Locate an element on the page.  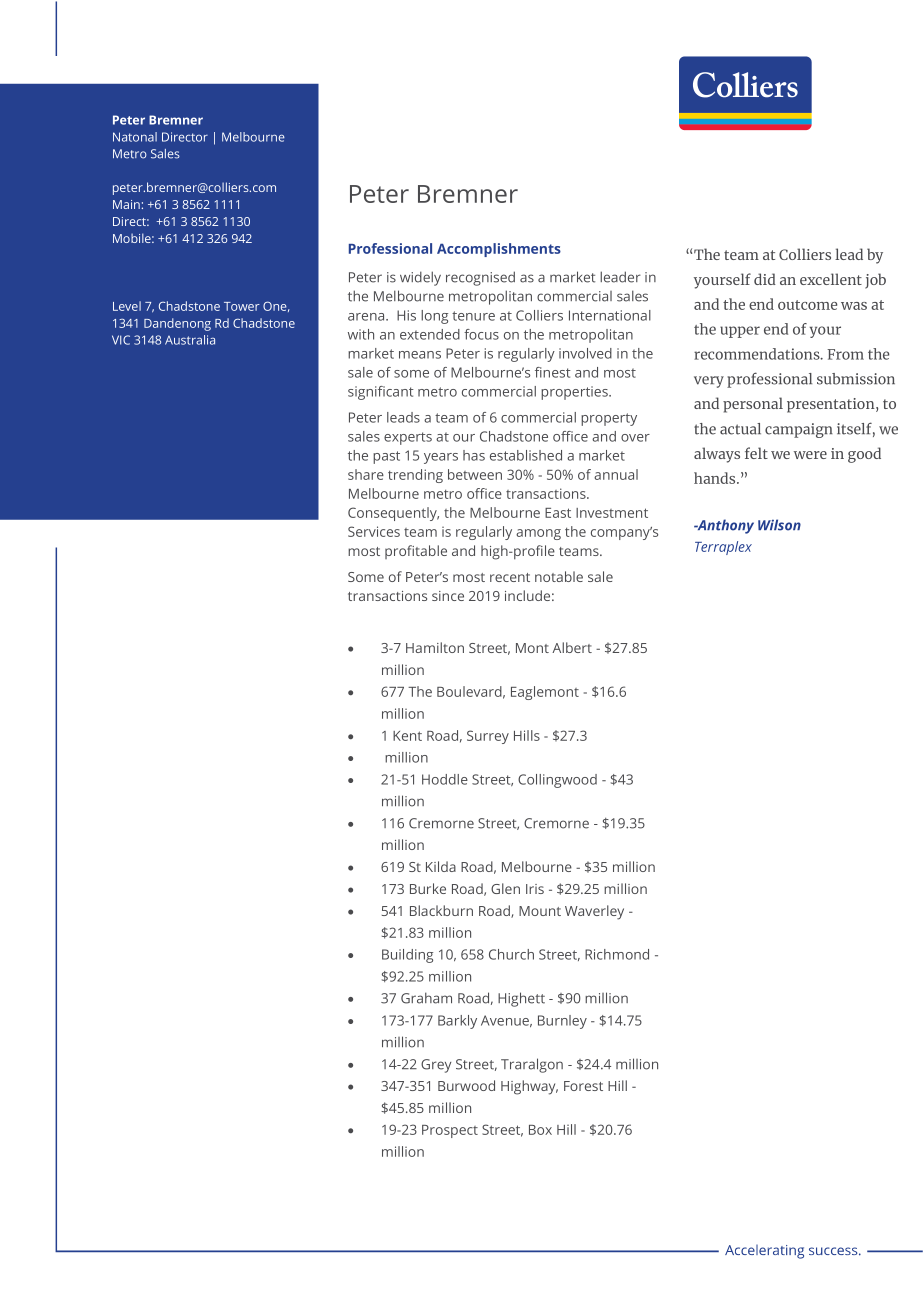
Waverley is located at coordinates (594, 912).
